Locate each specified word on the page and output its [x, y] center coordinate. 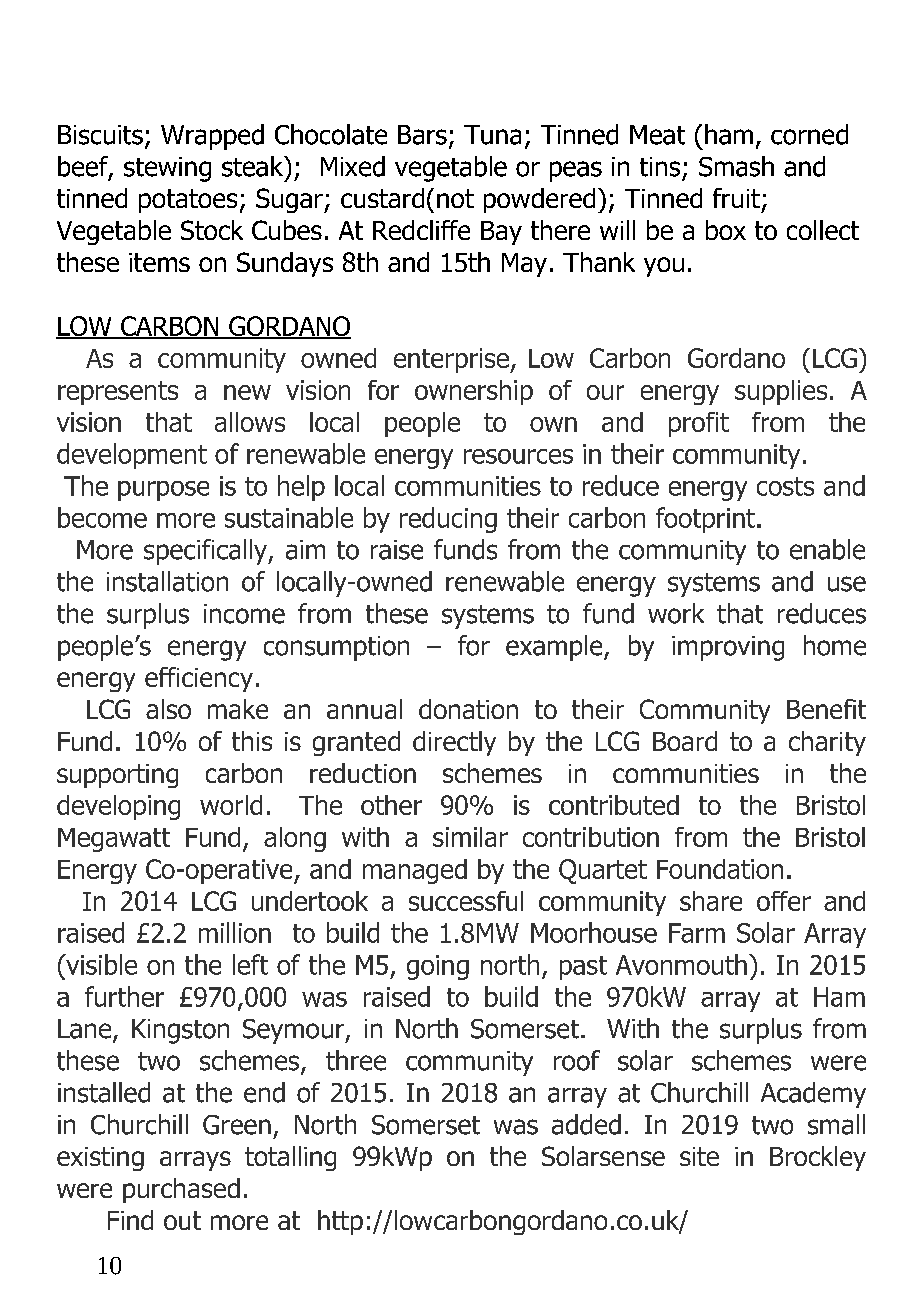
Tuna [492, 135]
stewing [167, 169]
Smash [736, 166]
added [586, 1124]
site [699, 1156]
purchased [181, 1190]
